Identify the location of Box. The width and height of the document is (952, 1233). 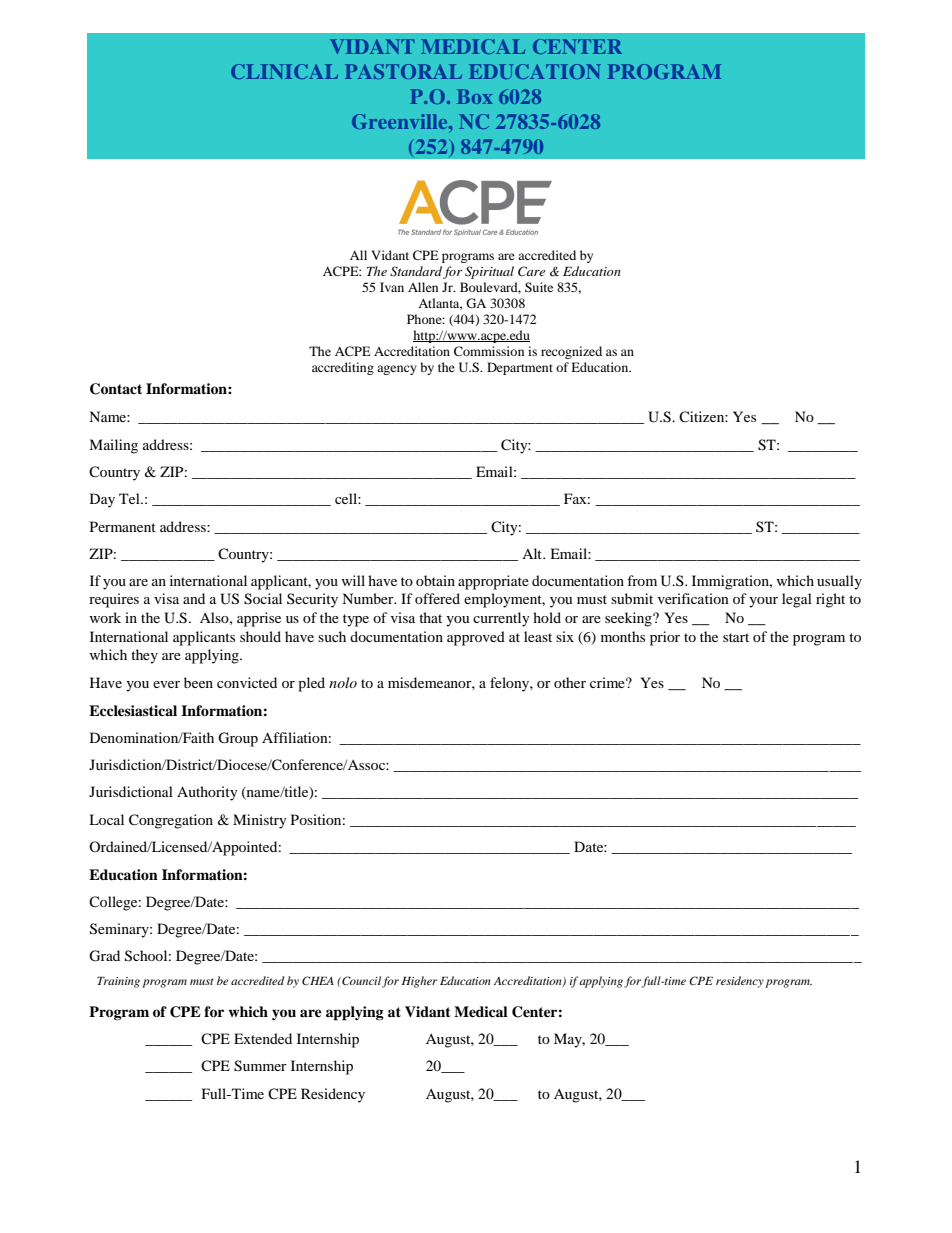
(474, 96).
